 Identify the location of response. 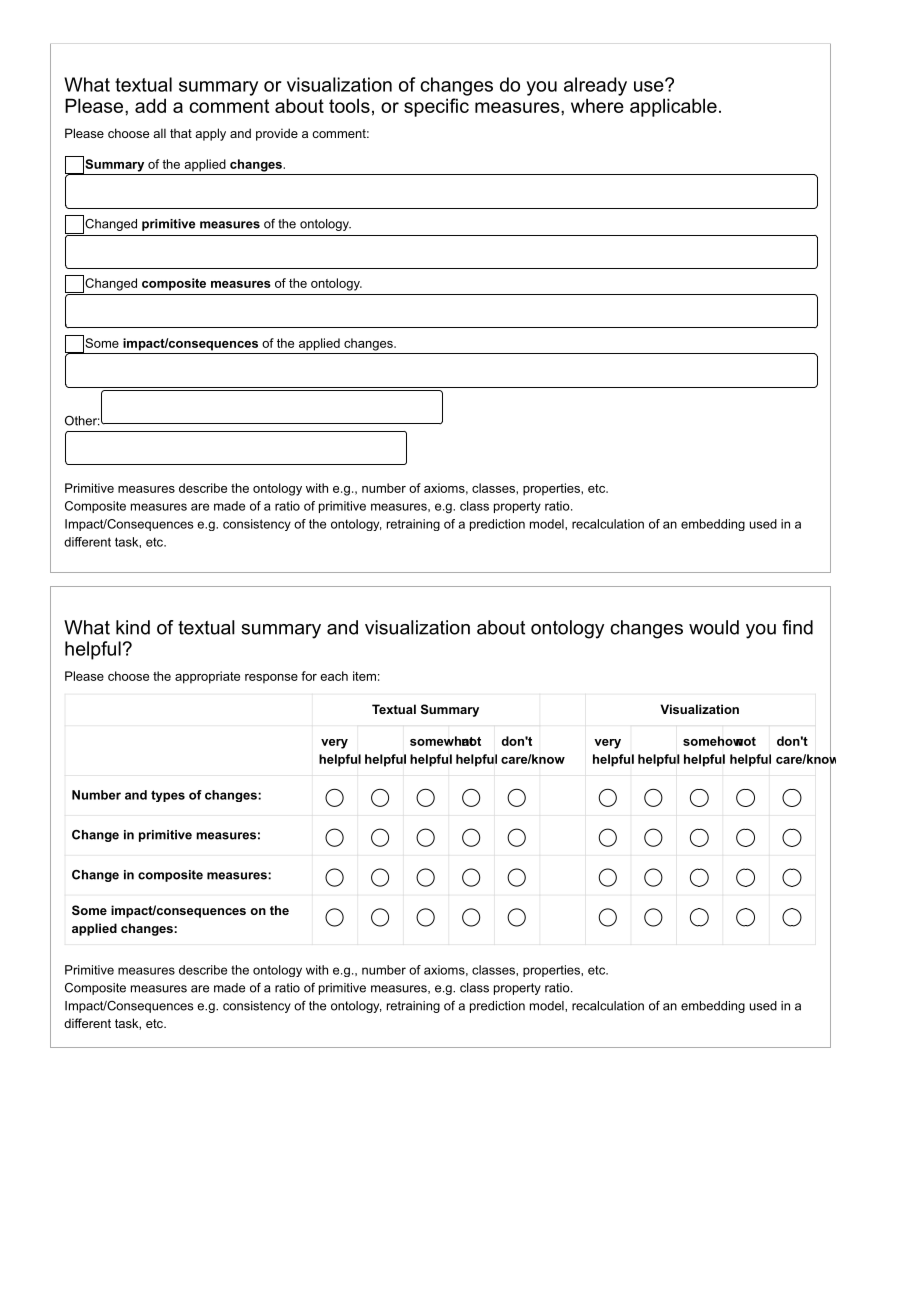
(271, 679).
